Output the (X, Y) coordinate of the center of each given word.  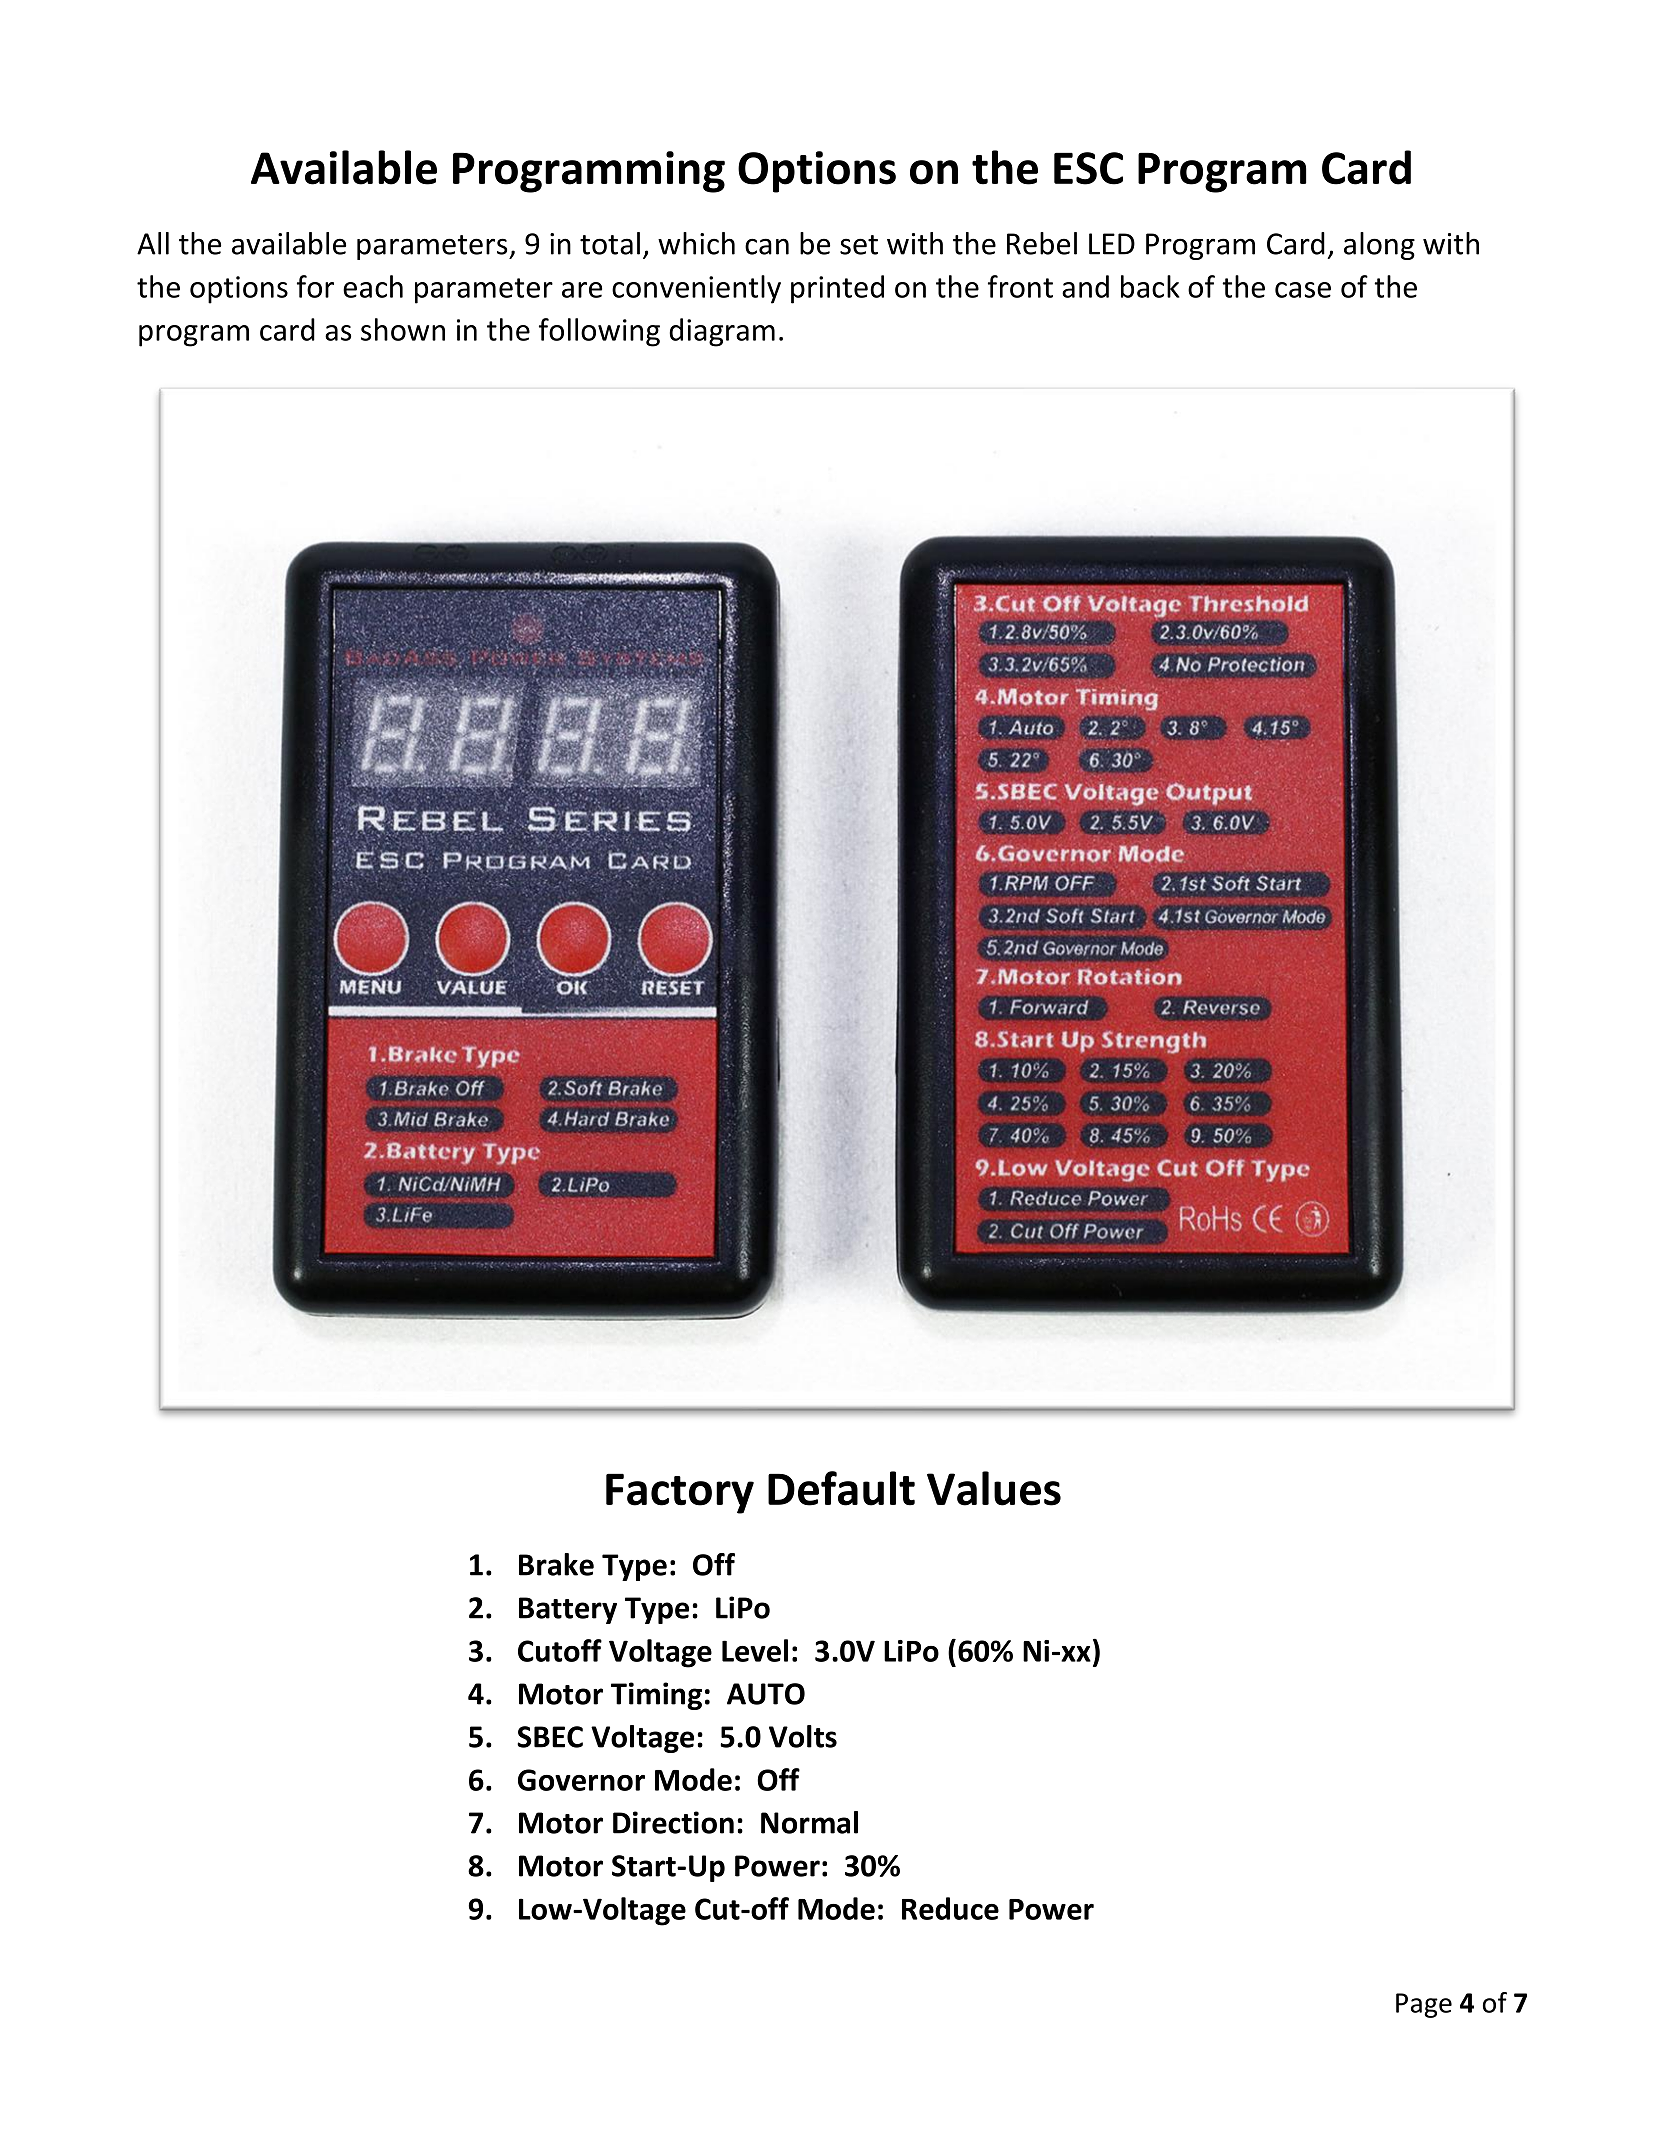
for (315, 286)
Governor (581, 1780)
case (1303, 290)
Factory (680, 1493)
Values (994, 1488)
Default (841, 1488)
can (767, 246)
